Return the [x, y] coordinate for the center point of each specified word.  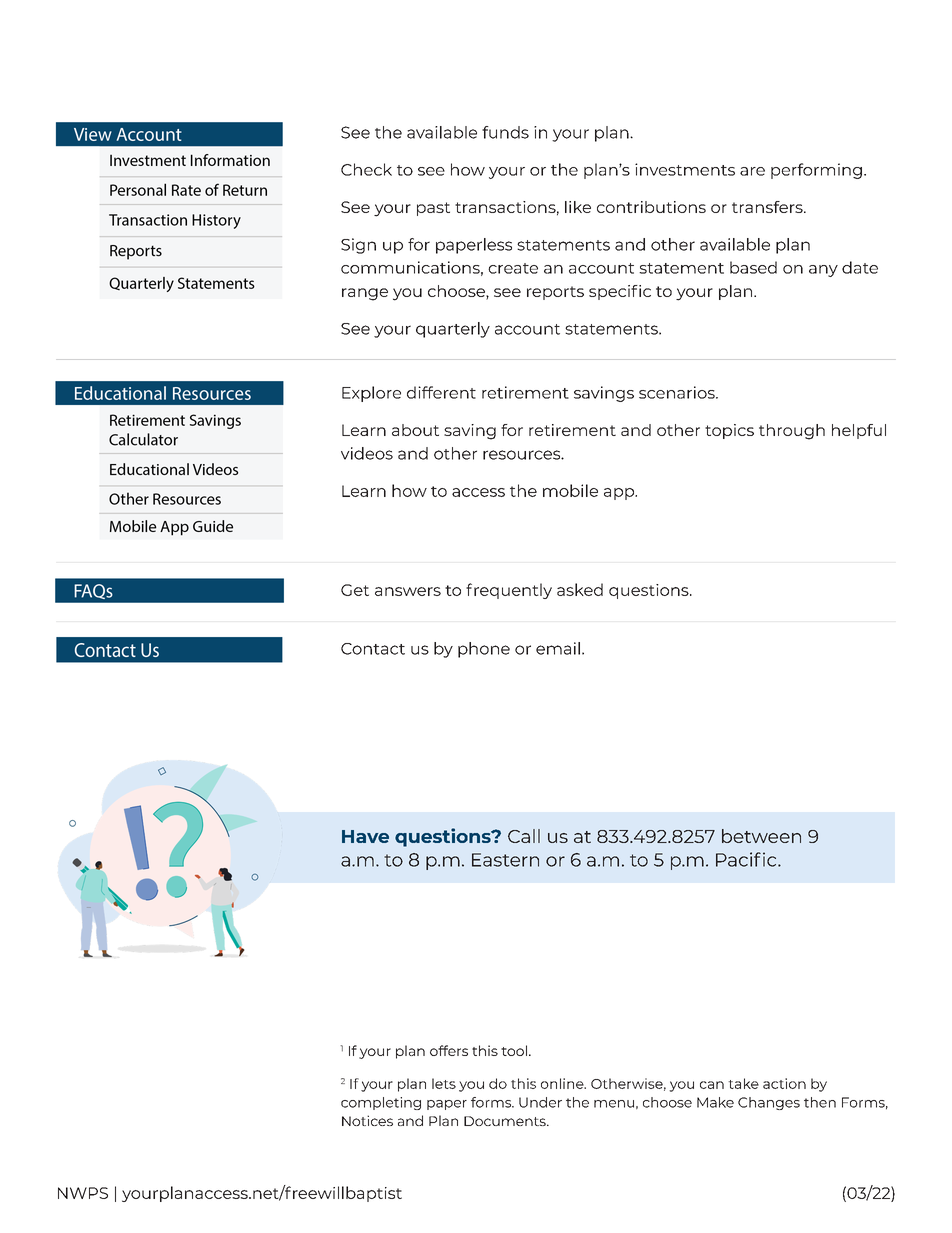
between [761, 836]
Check [366, 169]
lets [444, 1083]
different [441, 392]
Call [524, 836]
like [578, 207]
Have [365, 836]
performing [816, 171]
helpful [859, 431]
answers [408, 591]
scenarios [678, 392]
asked [580, 589]
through [792, 432]
